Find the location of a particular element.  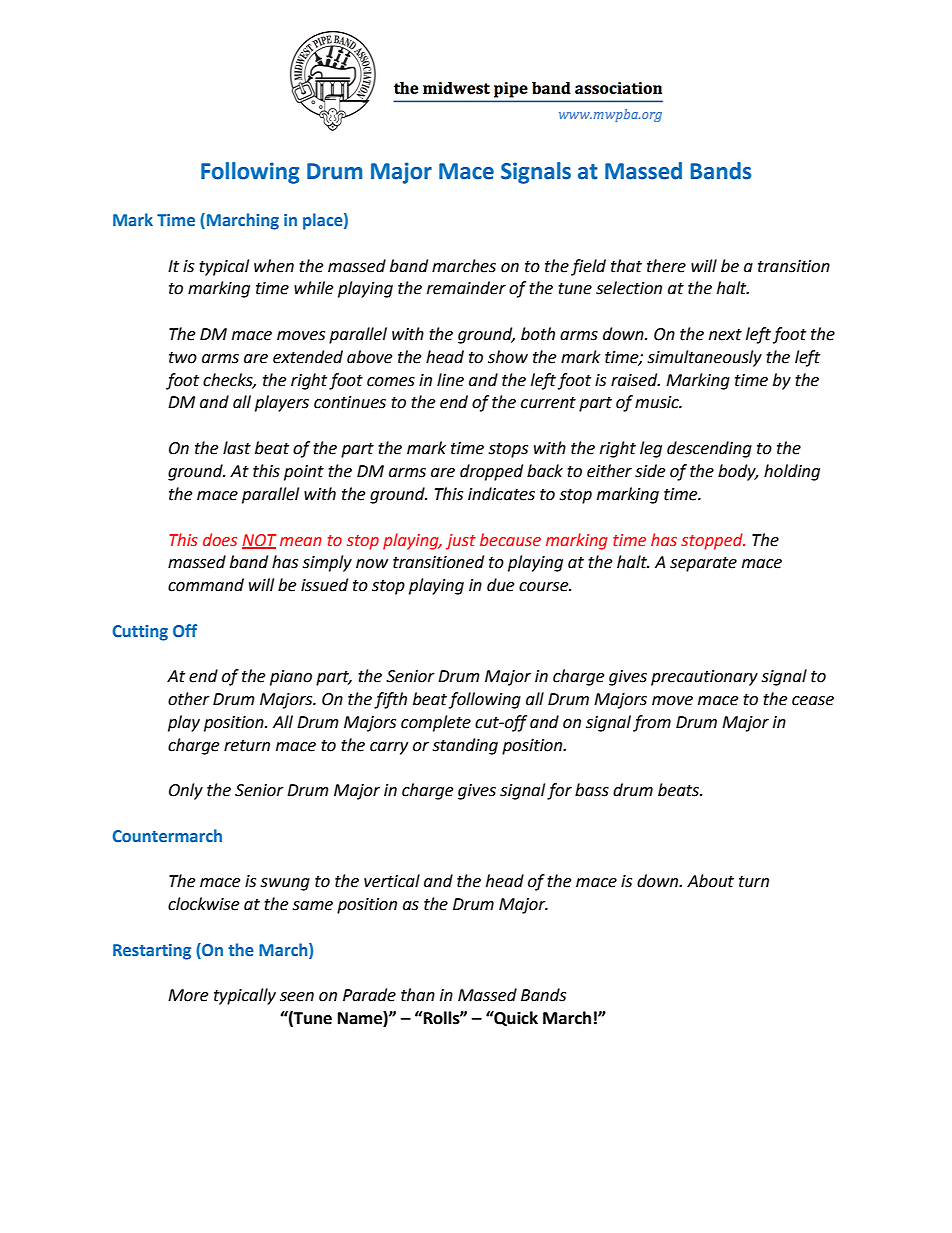

Only is located at coordinates (186, 791).
